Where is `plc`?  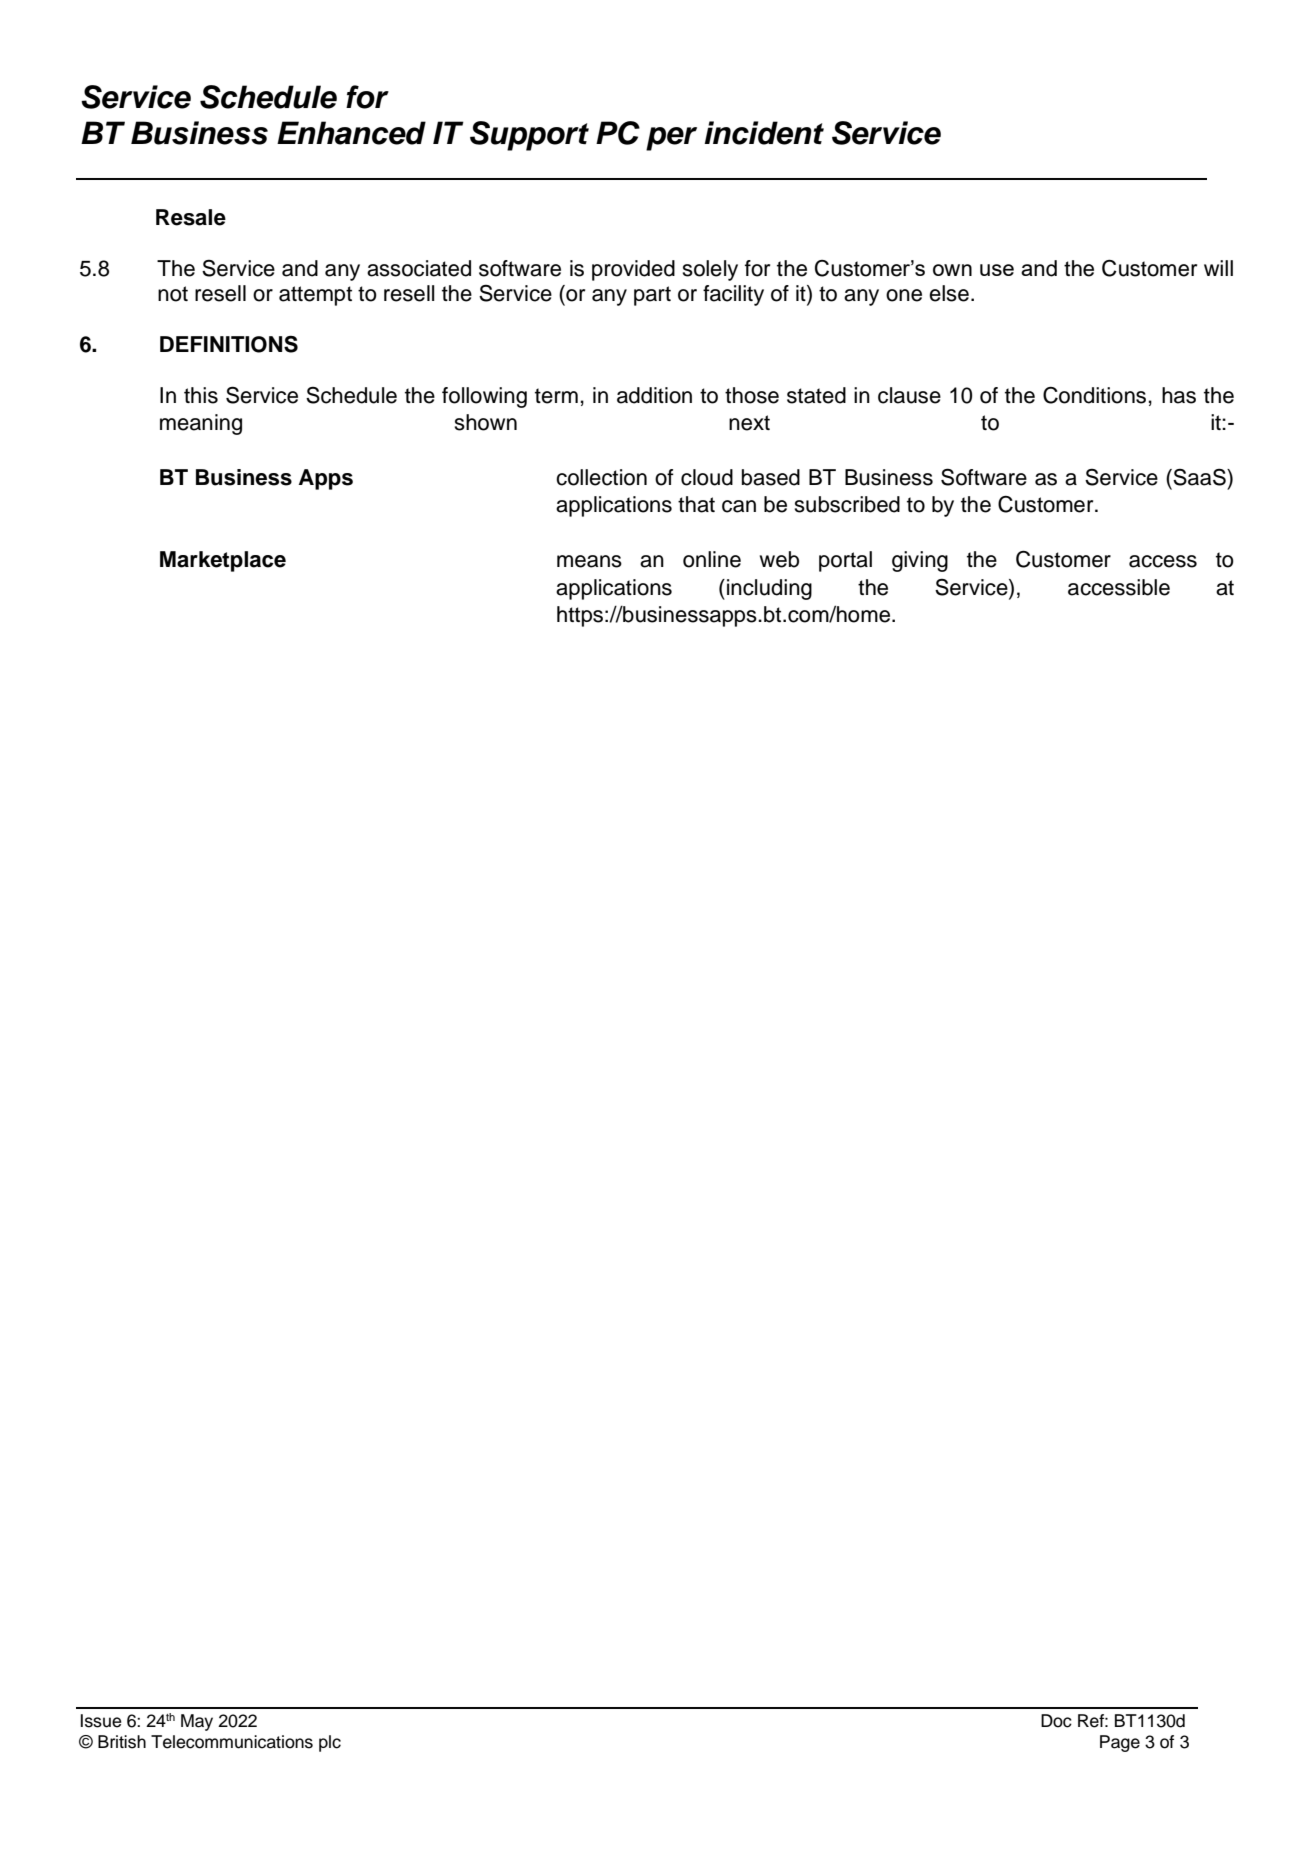 plc is located at coordinates (330, 1743).
